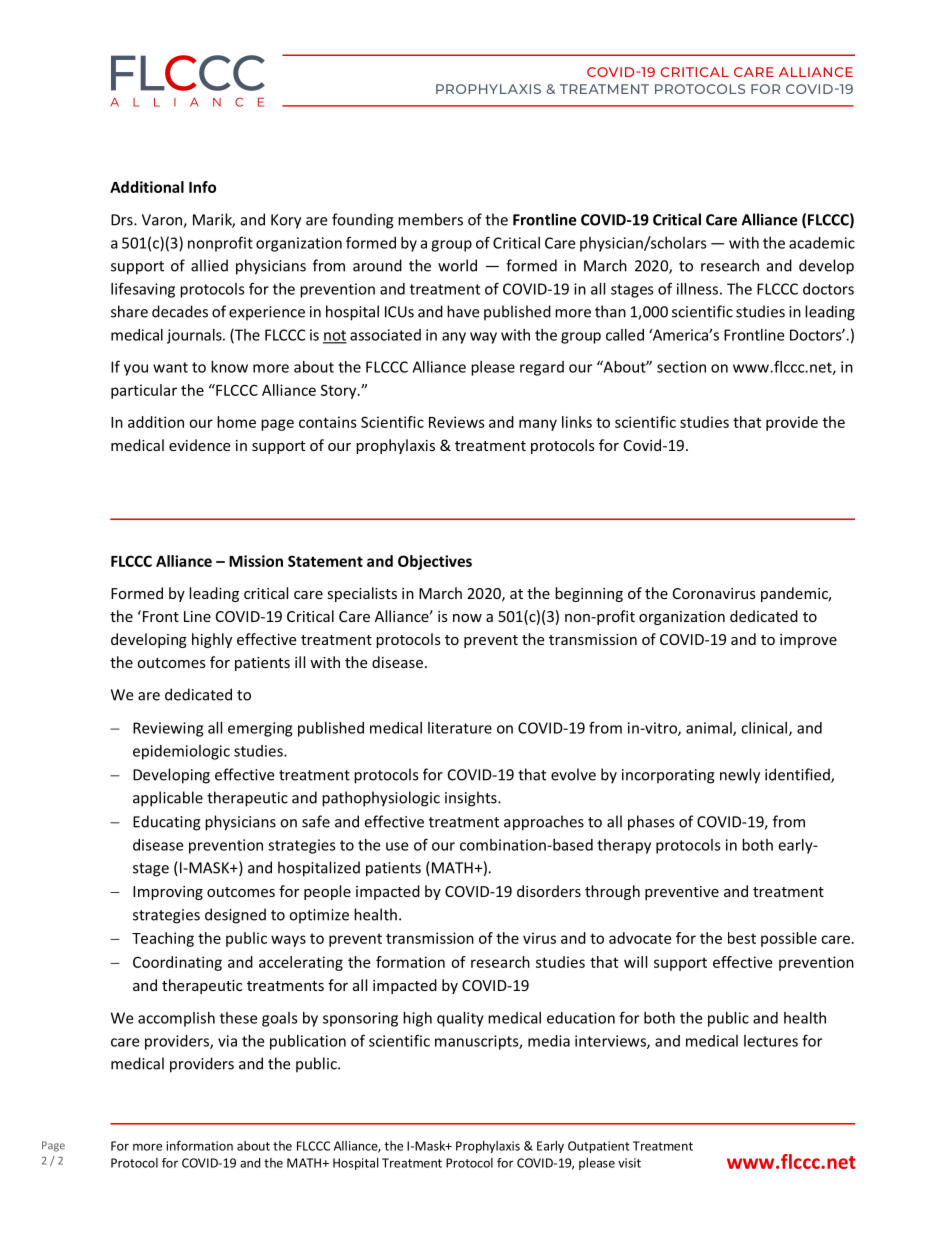 This page has width=952, height=1233. What do you see at coordinates (457, 265) in the page?
I see `world` at bounding box center [457, 265].
